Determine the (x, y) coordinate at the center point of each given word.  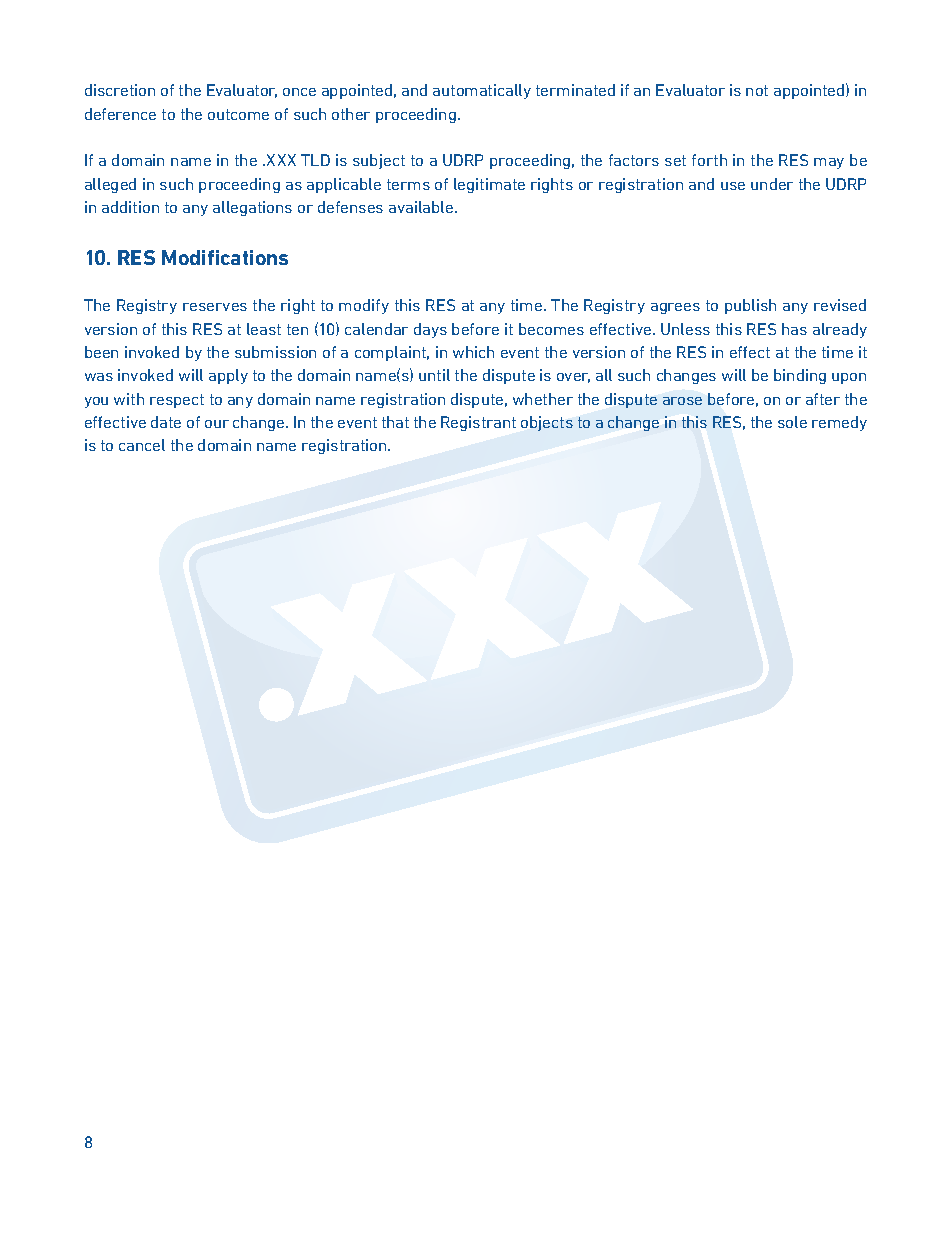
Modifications (225, 257)
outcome (238, 114)
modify (364, 306)
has (794, 329)
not (757, 90)
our (217, 424)
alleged (110, 185)
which (473, 352)
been (101, 352)
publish (750, 306)
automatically (482, 91)
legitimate (489, 185)
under (772, 184)
